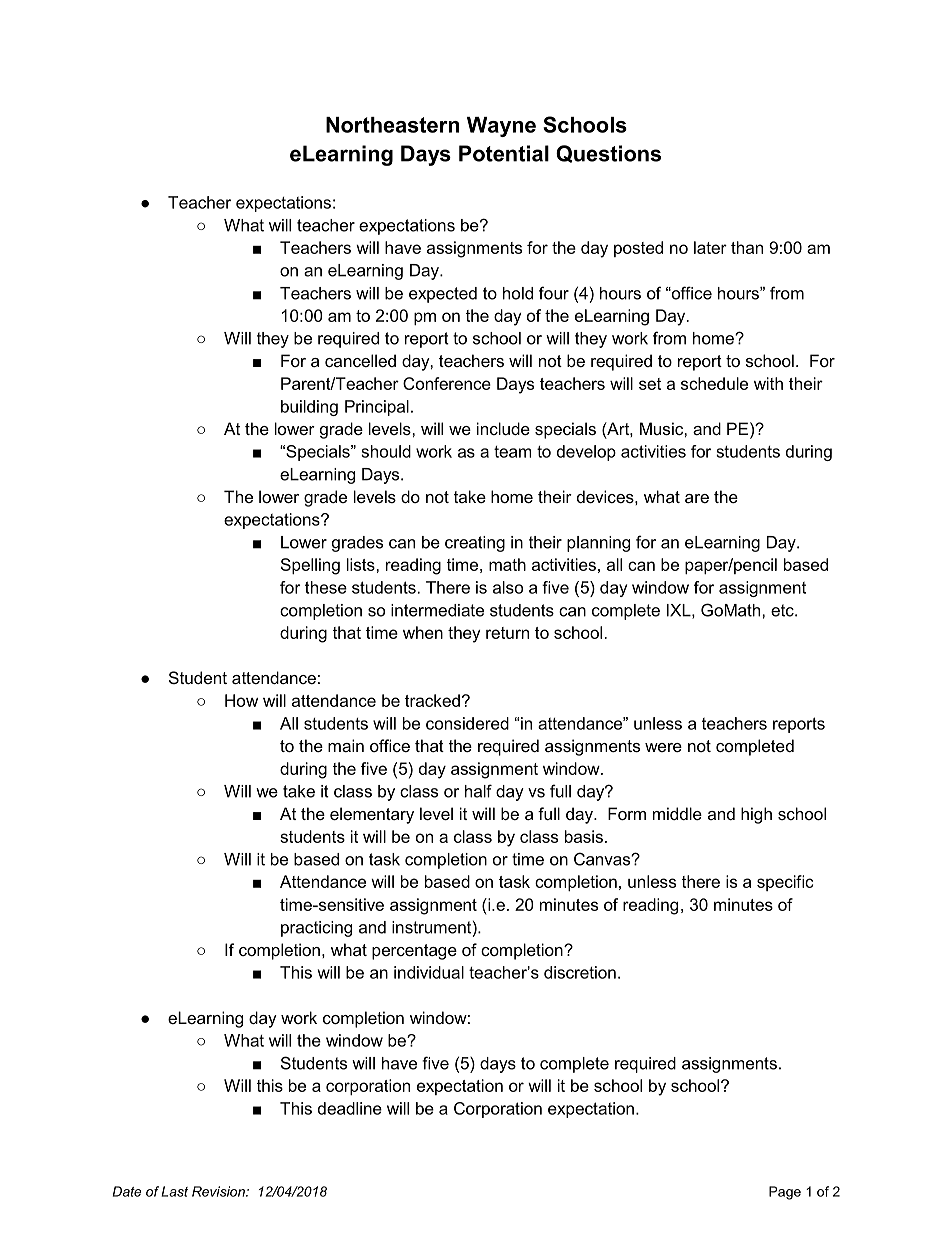  I want to click on deadline, so click(350, 1108).
